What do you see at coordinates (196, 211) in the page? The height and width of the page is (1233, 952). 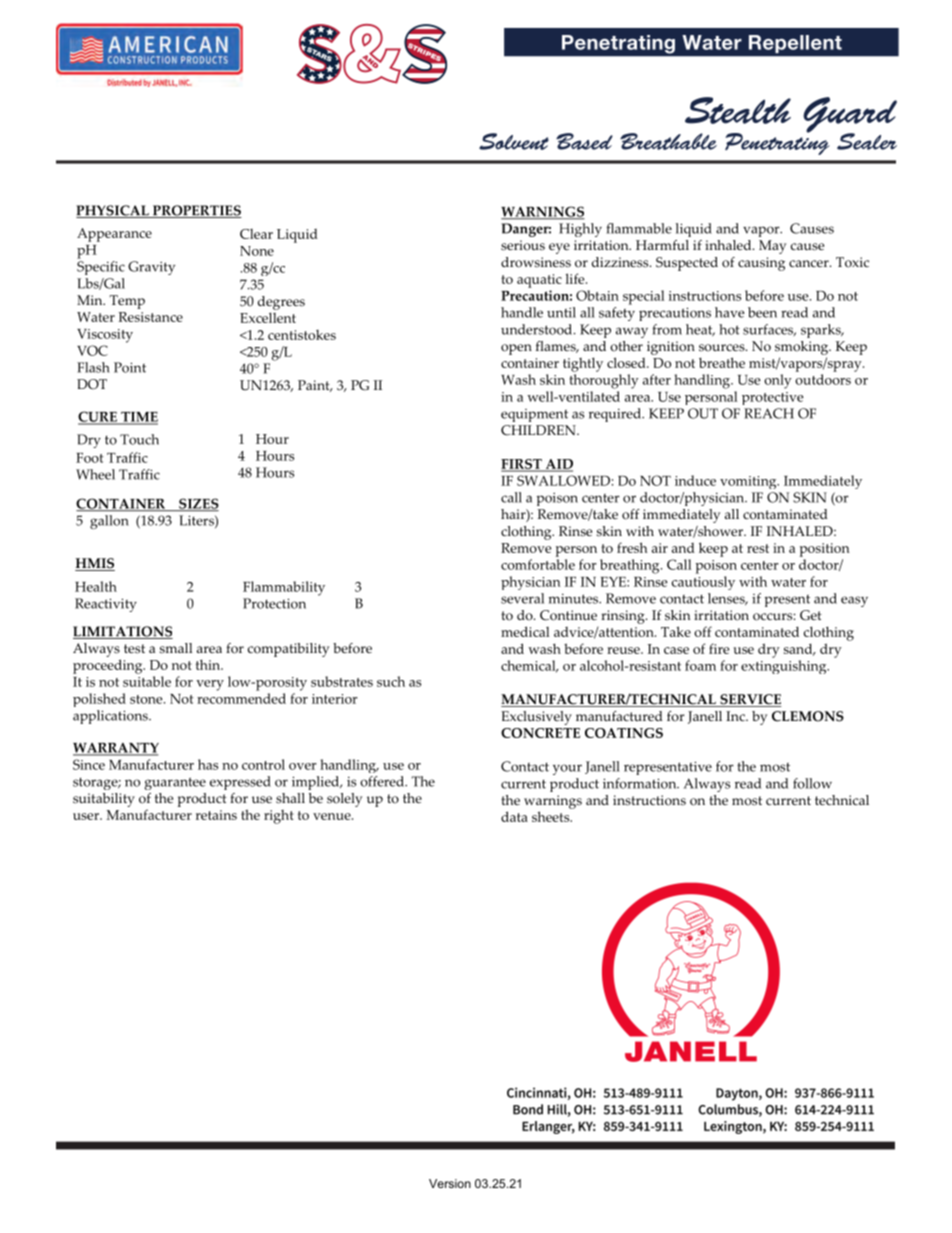 I see `PROPERTIES` at bounding box center [196, 211].
